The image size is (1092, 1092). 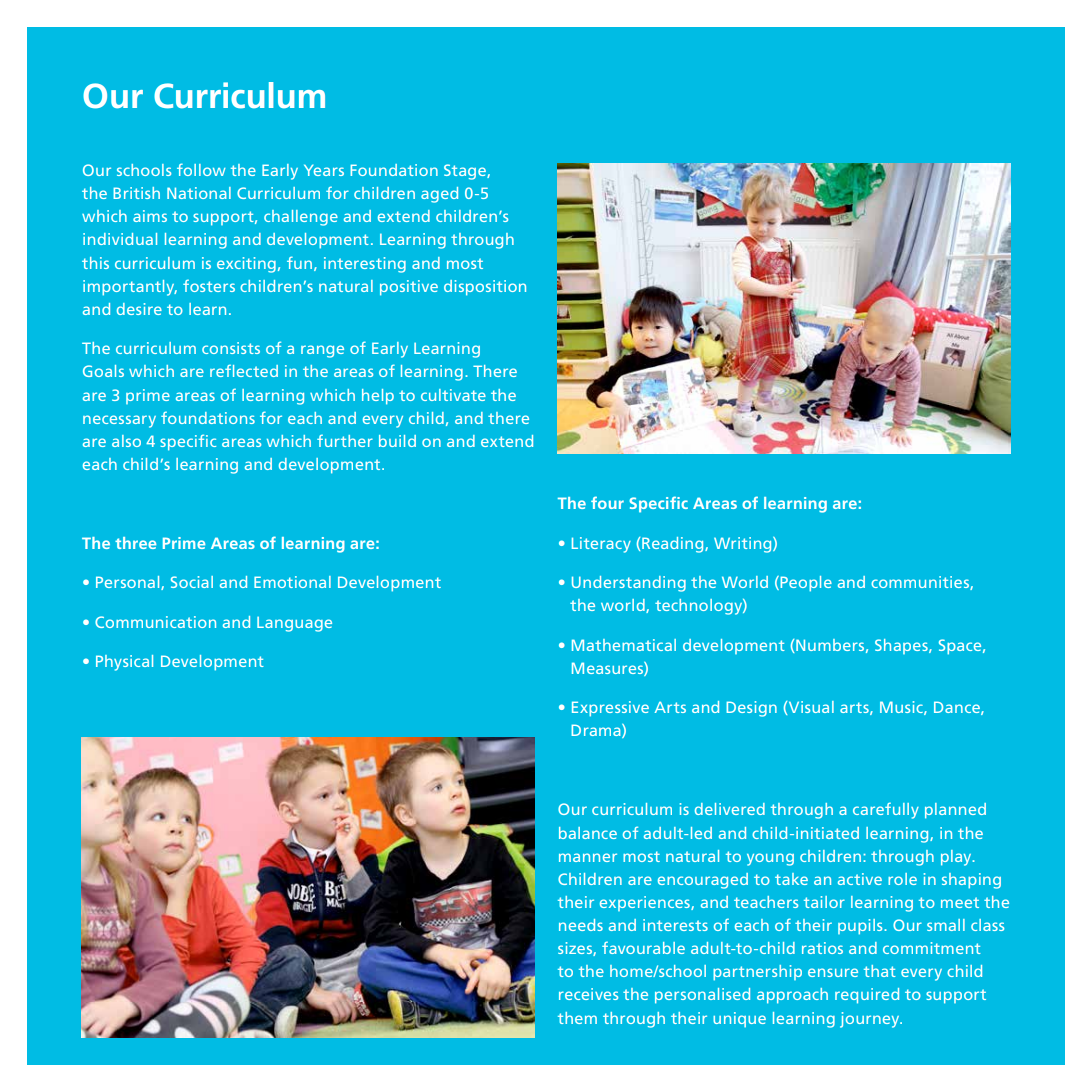 What do you see at coordinates (466, 172) in the document?
I see `Stage` at bounding box center [466, 172].
